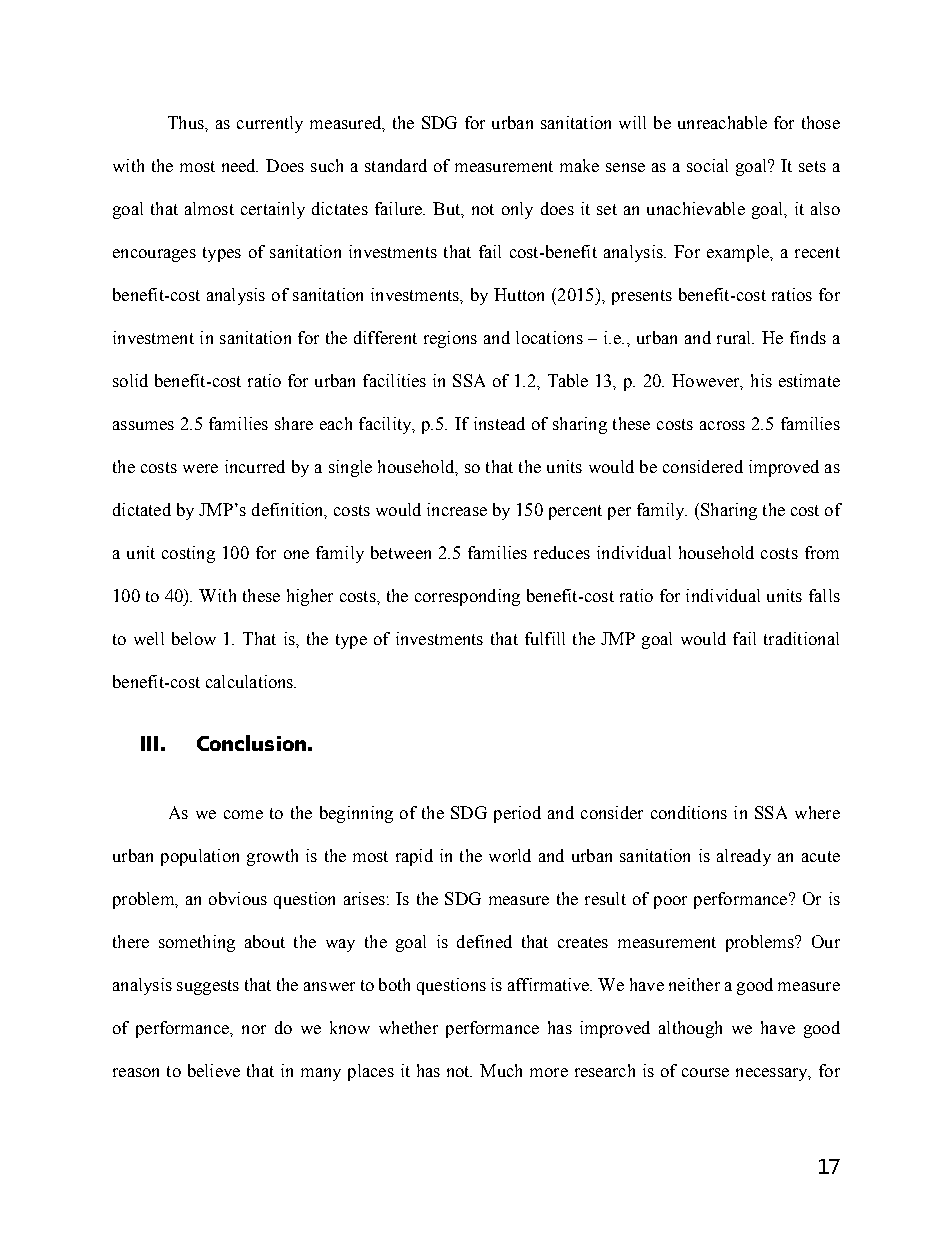 The image size is (952, 1233). Describe the element at coordinates (240, 165) in the image. I see `need` at that location.
